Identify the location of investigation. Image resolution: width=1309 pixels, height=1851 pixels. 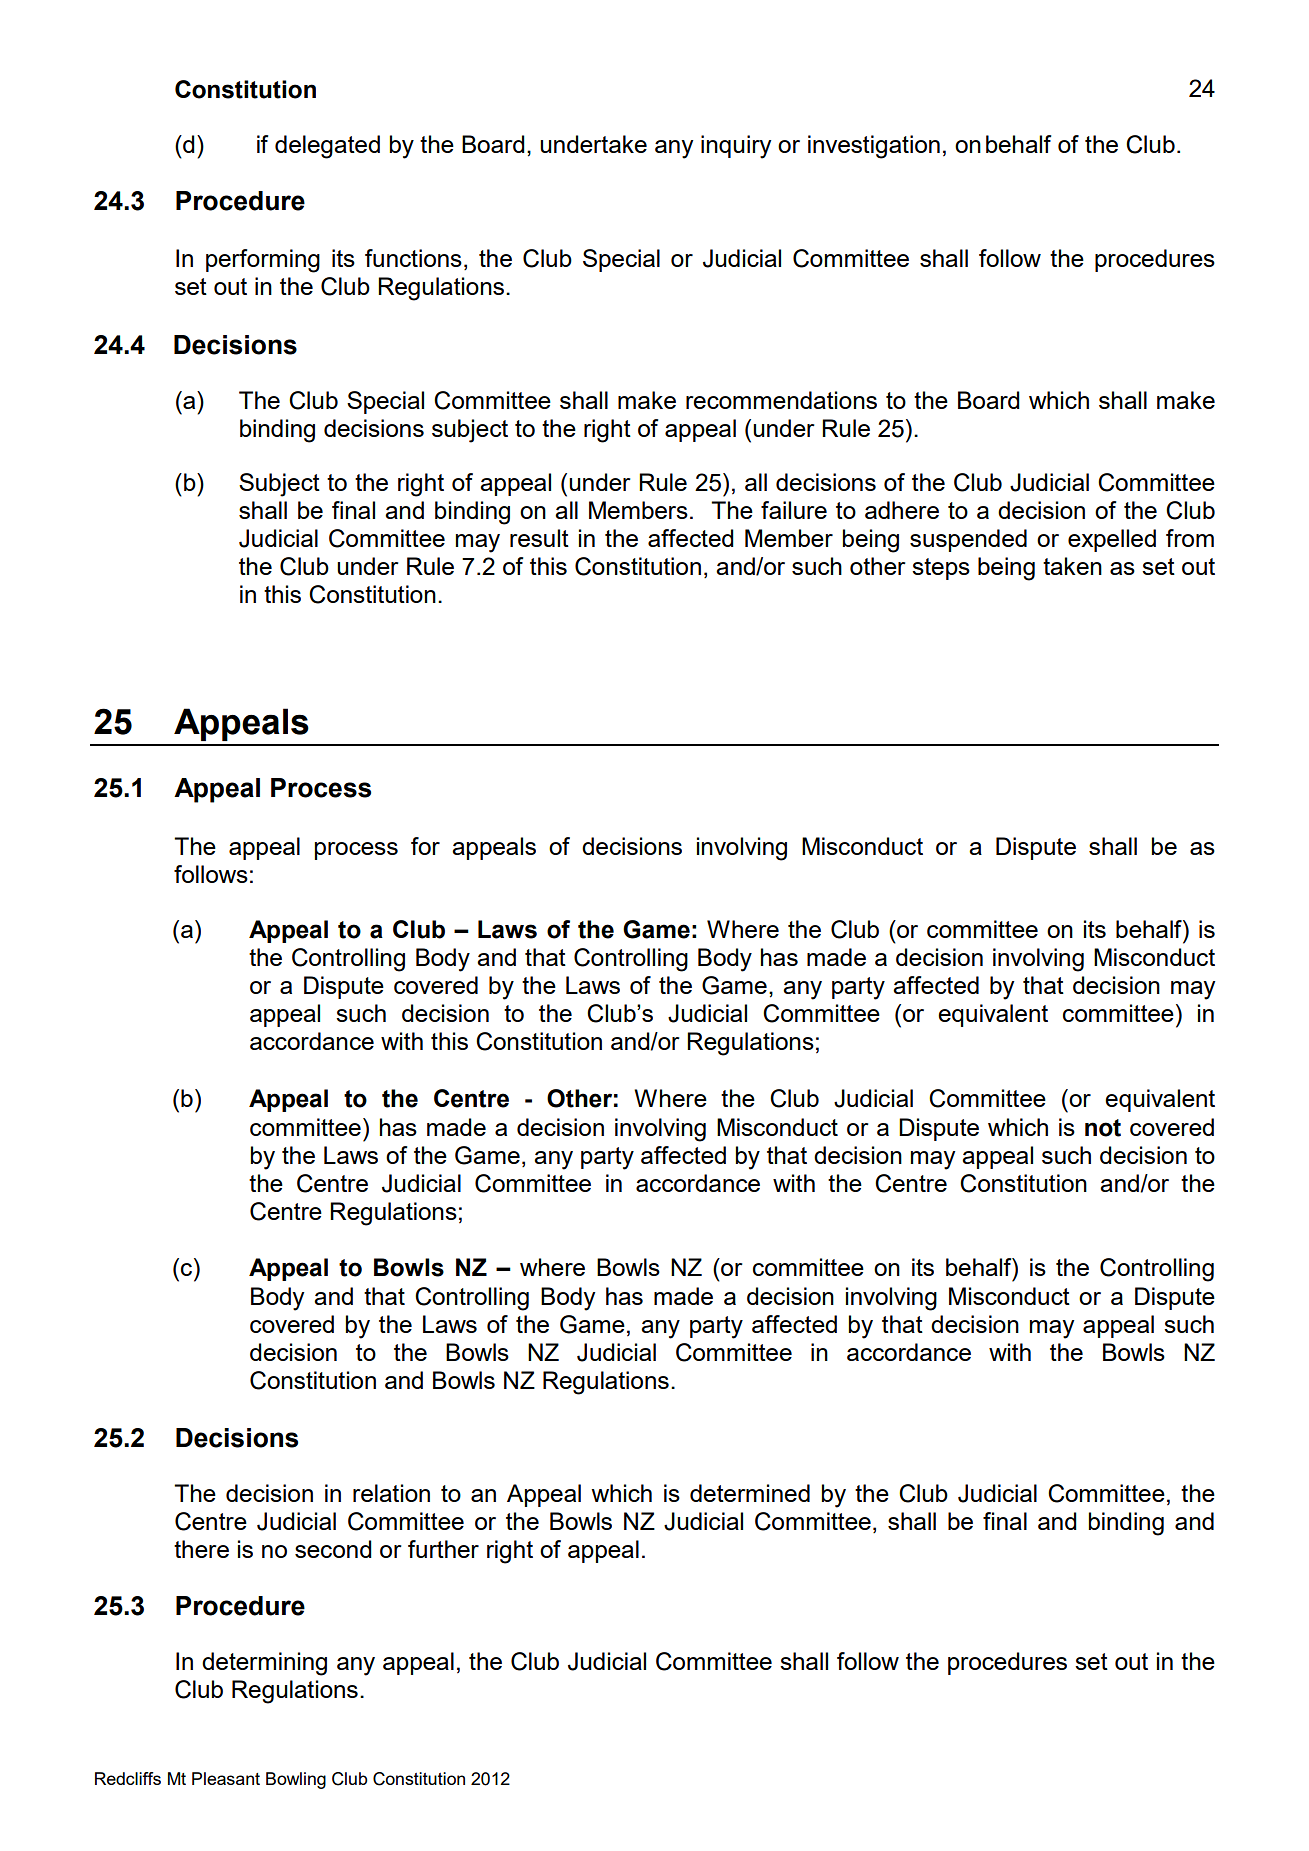
(874, 147).
